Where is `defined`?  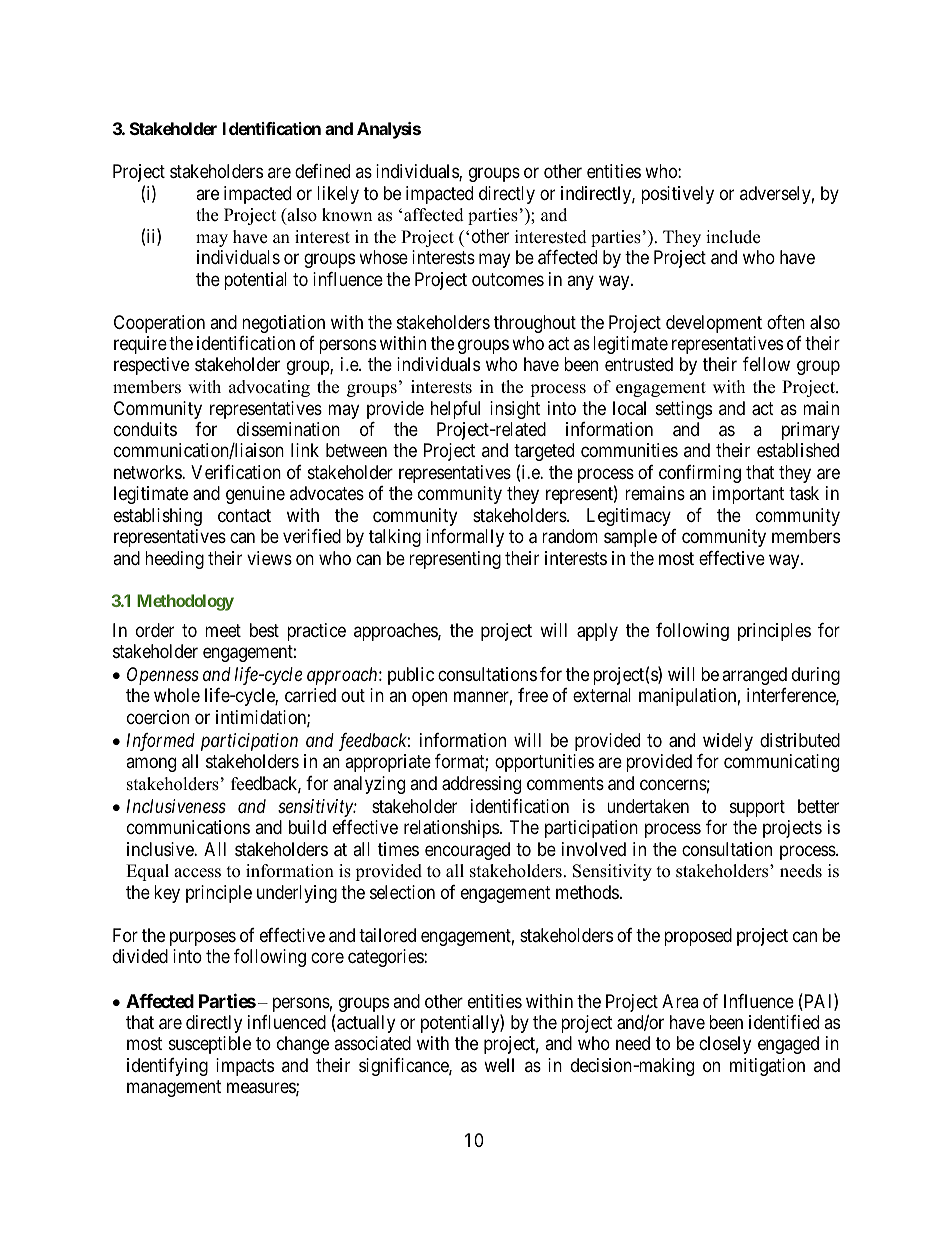
defined is located at coordinates (322, 171).
